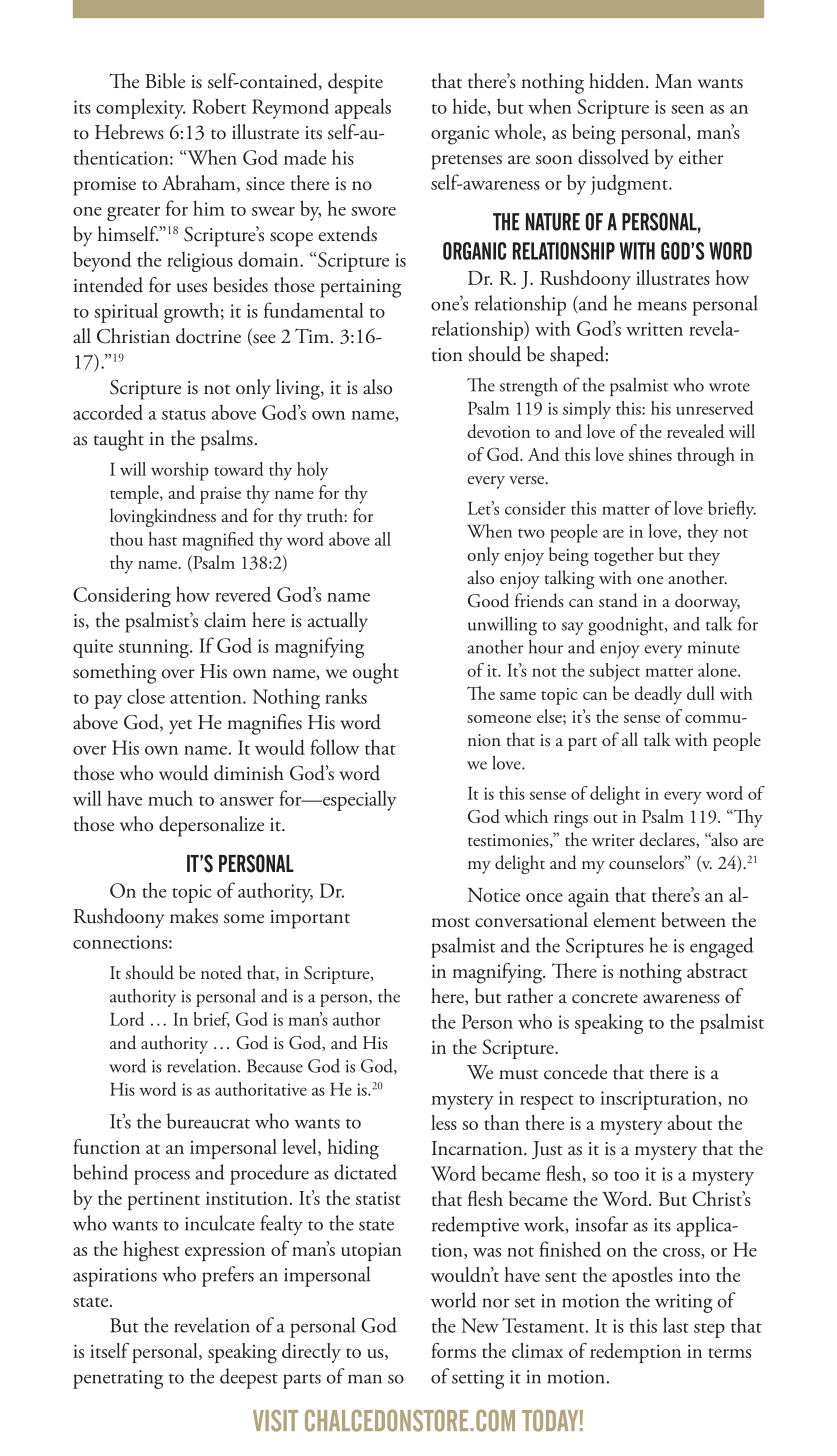  Describe the element at coordinates (194, 916) in the image. I see `makes` at that location.
